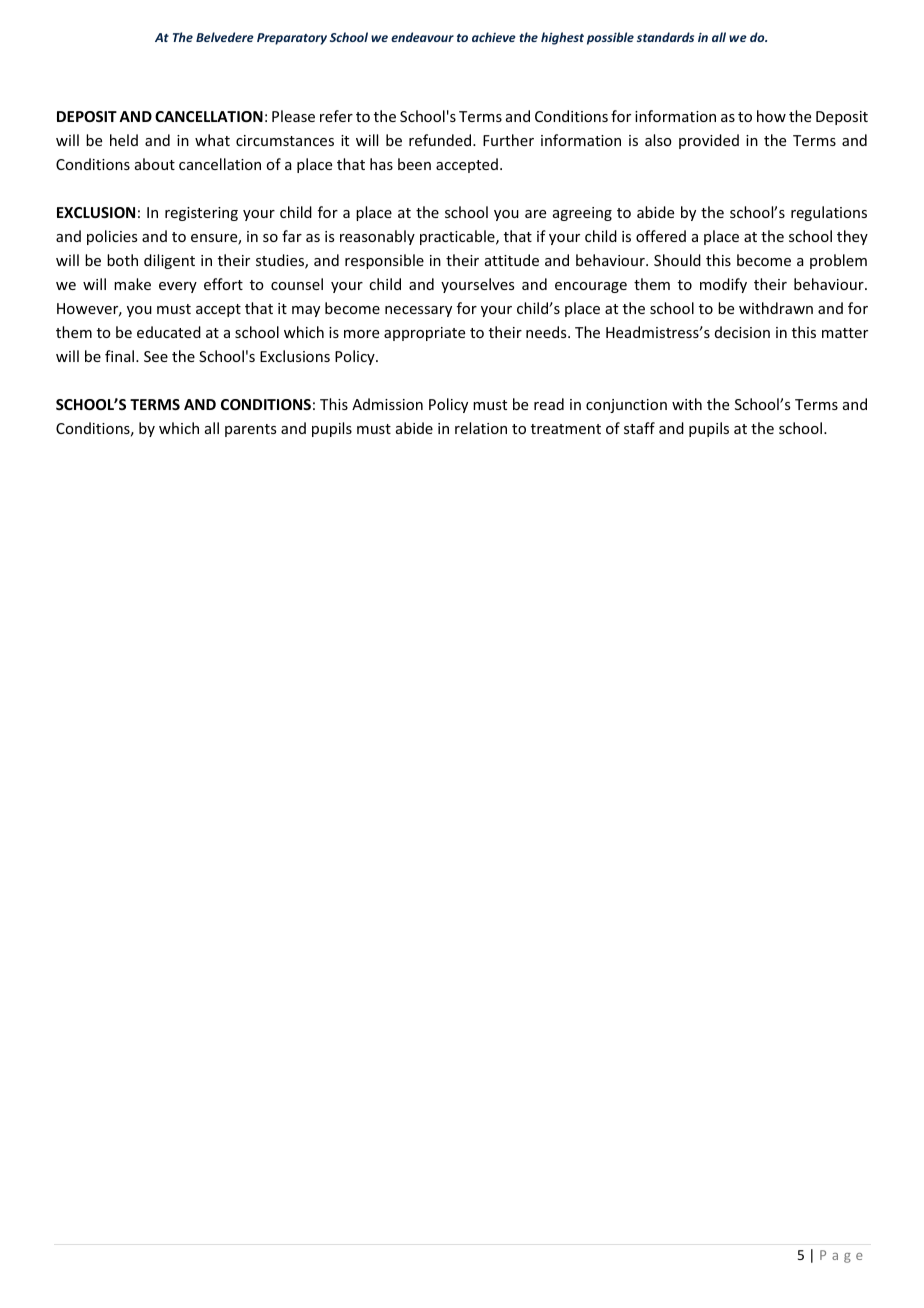 The image size is (924, 1308). What do you see at coordinates (225, 37) in the page?
I see `Belvedere` at bounding box center [225, 37].
